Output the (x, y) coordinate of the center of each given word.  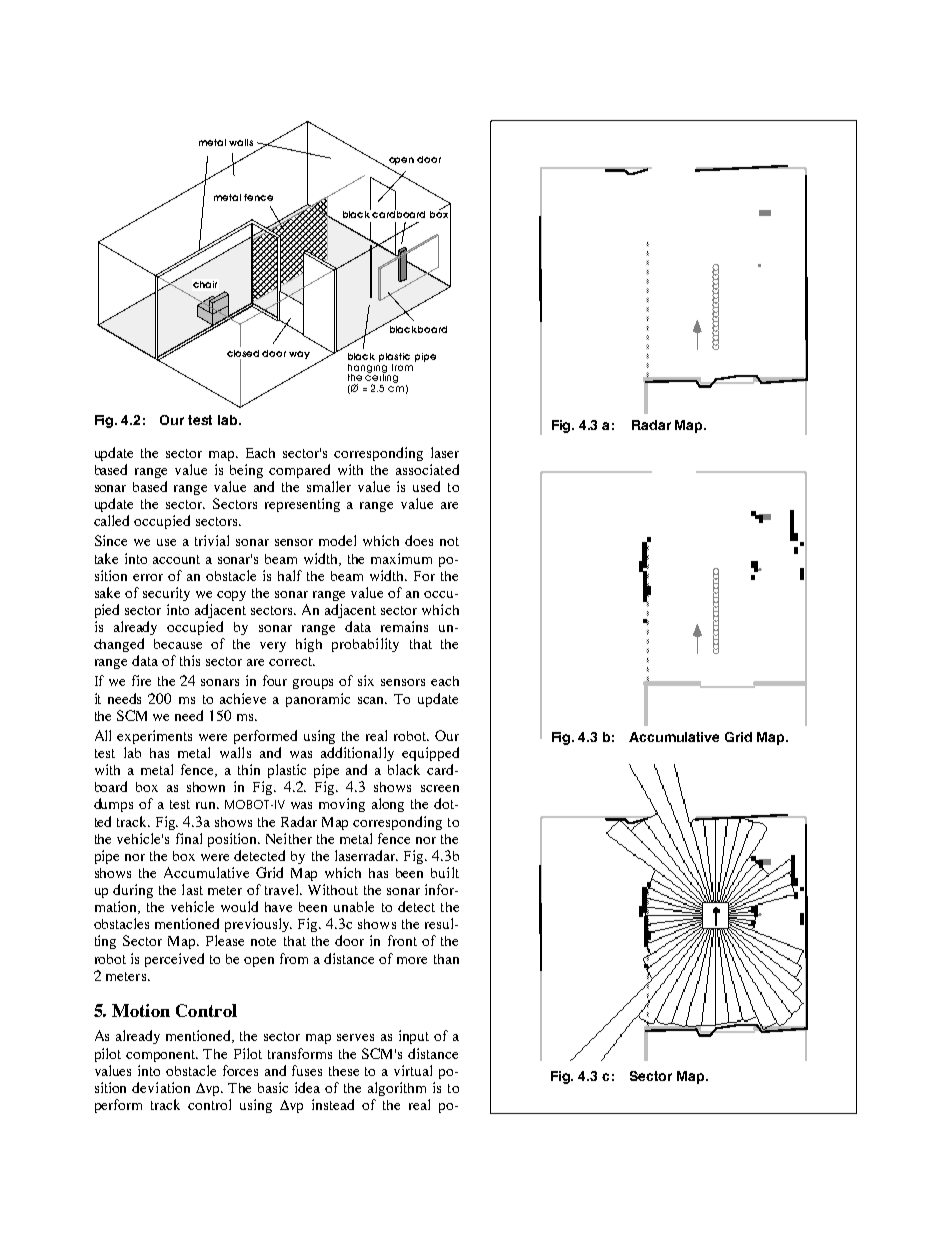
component (162, 1056)
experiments (154, 737)
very (273, 647)
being (246, 471)
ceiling (381, 379)
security (166, 594)
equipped (430, 754)
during (133, 891)
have (278, 907)
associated (427, 469)
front (402, 940)
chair (205, 284)
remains (404, 626)
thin (249, 769)
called (111, 520)
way (299, 355)
